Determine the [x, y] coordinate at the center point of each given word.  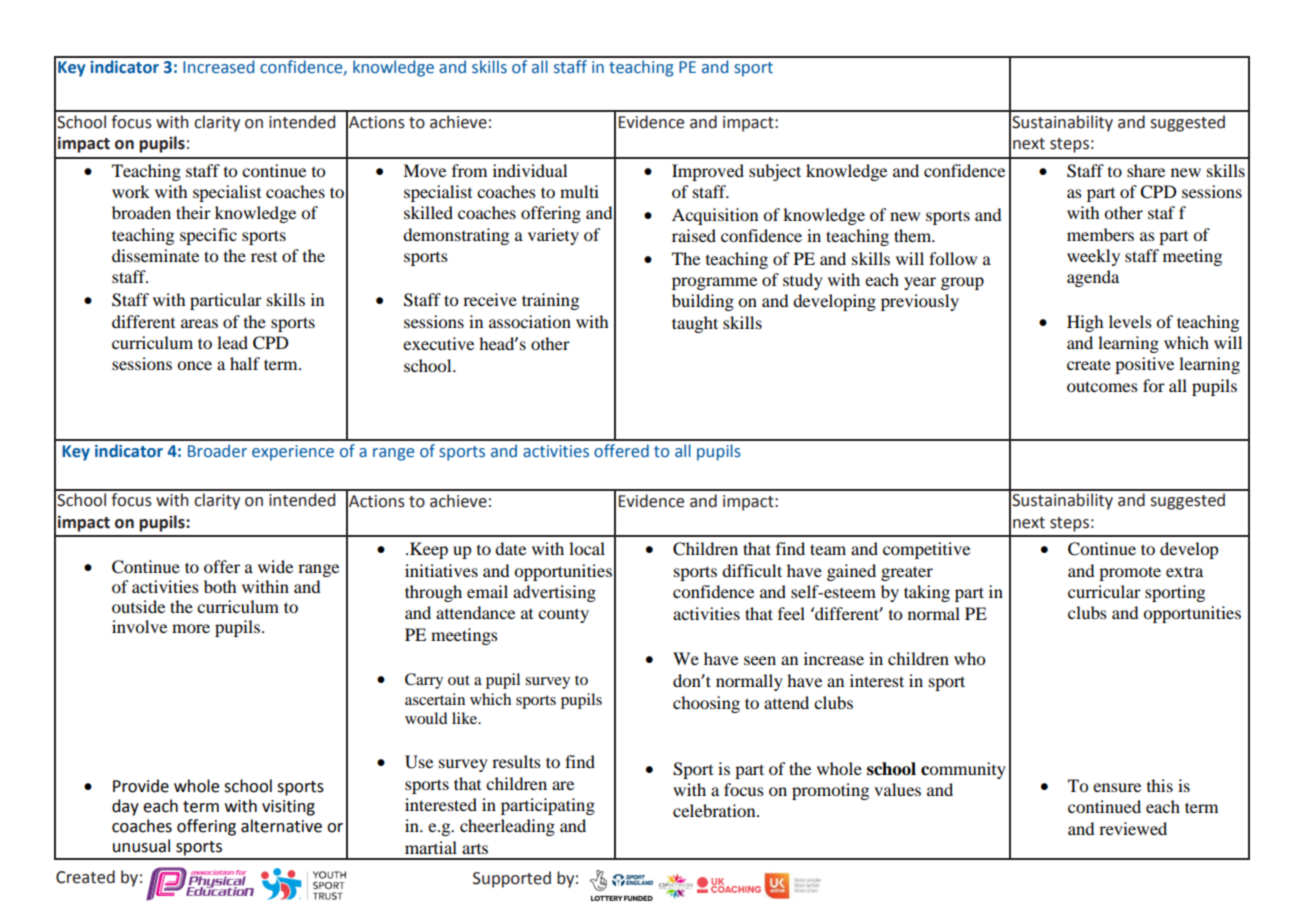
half [245, 363]
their [193, 212]
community [963, 770]
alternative [281, 826]
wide [275, 566]
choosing [706, 704]
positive [1144, 365]
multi [579, 191]
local [587, 548]
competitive [926, 550]
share [1146, 170]
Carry [424, 681]
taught [695, 324]
